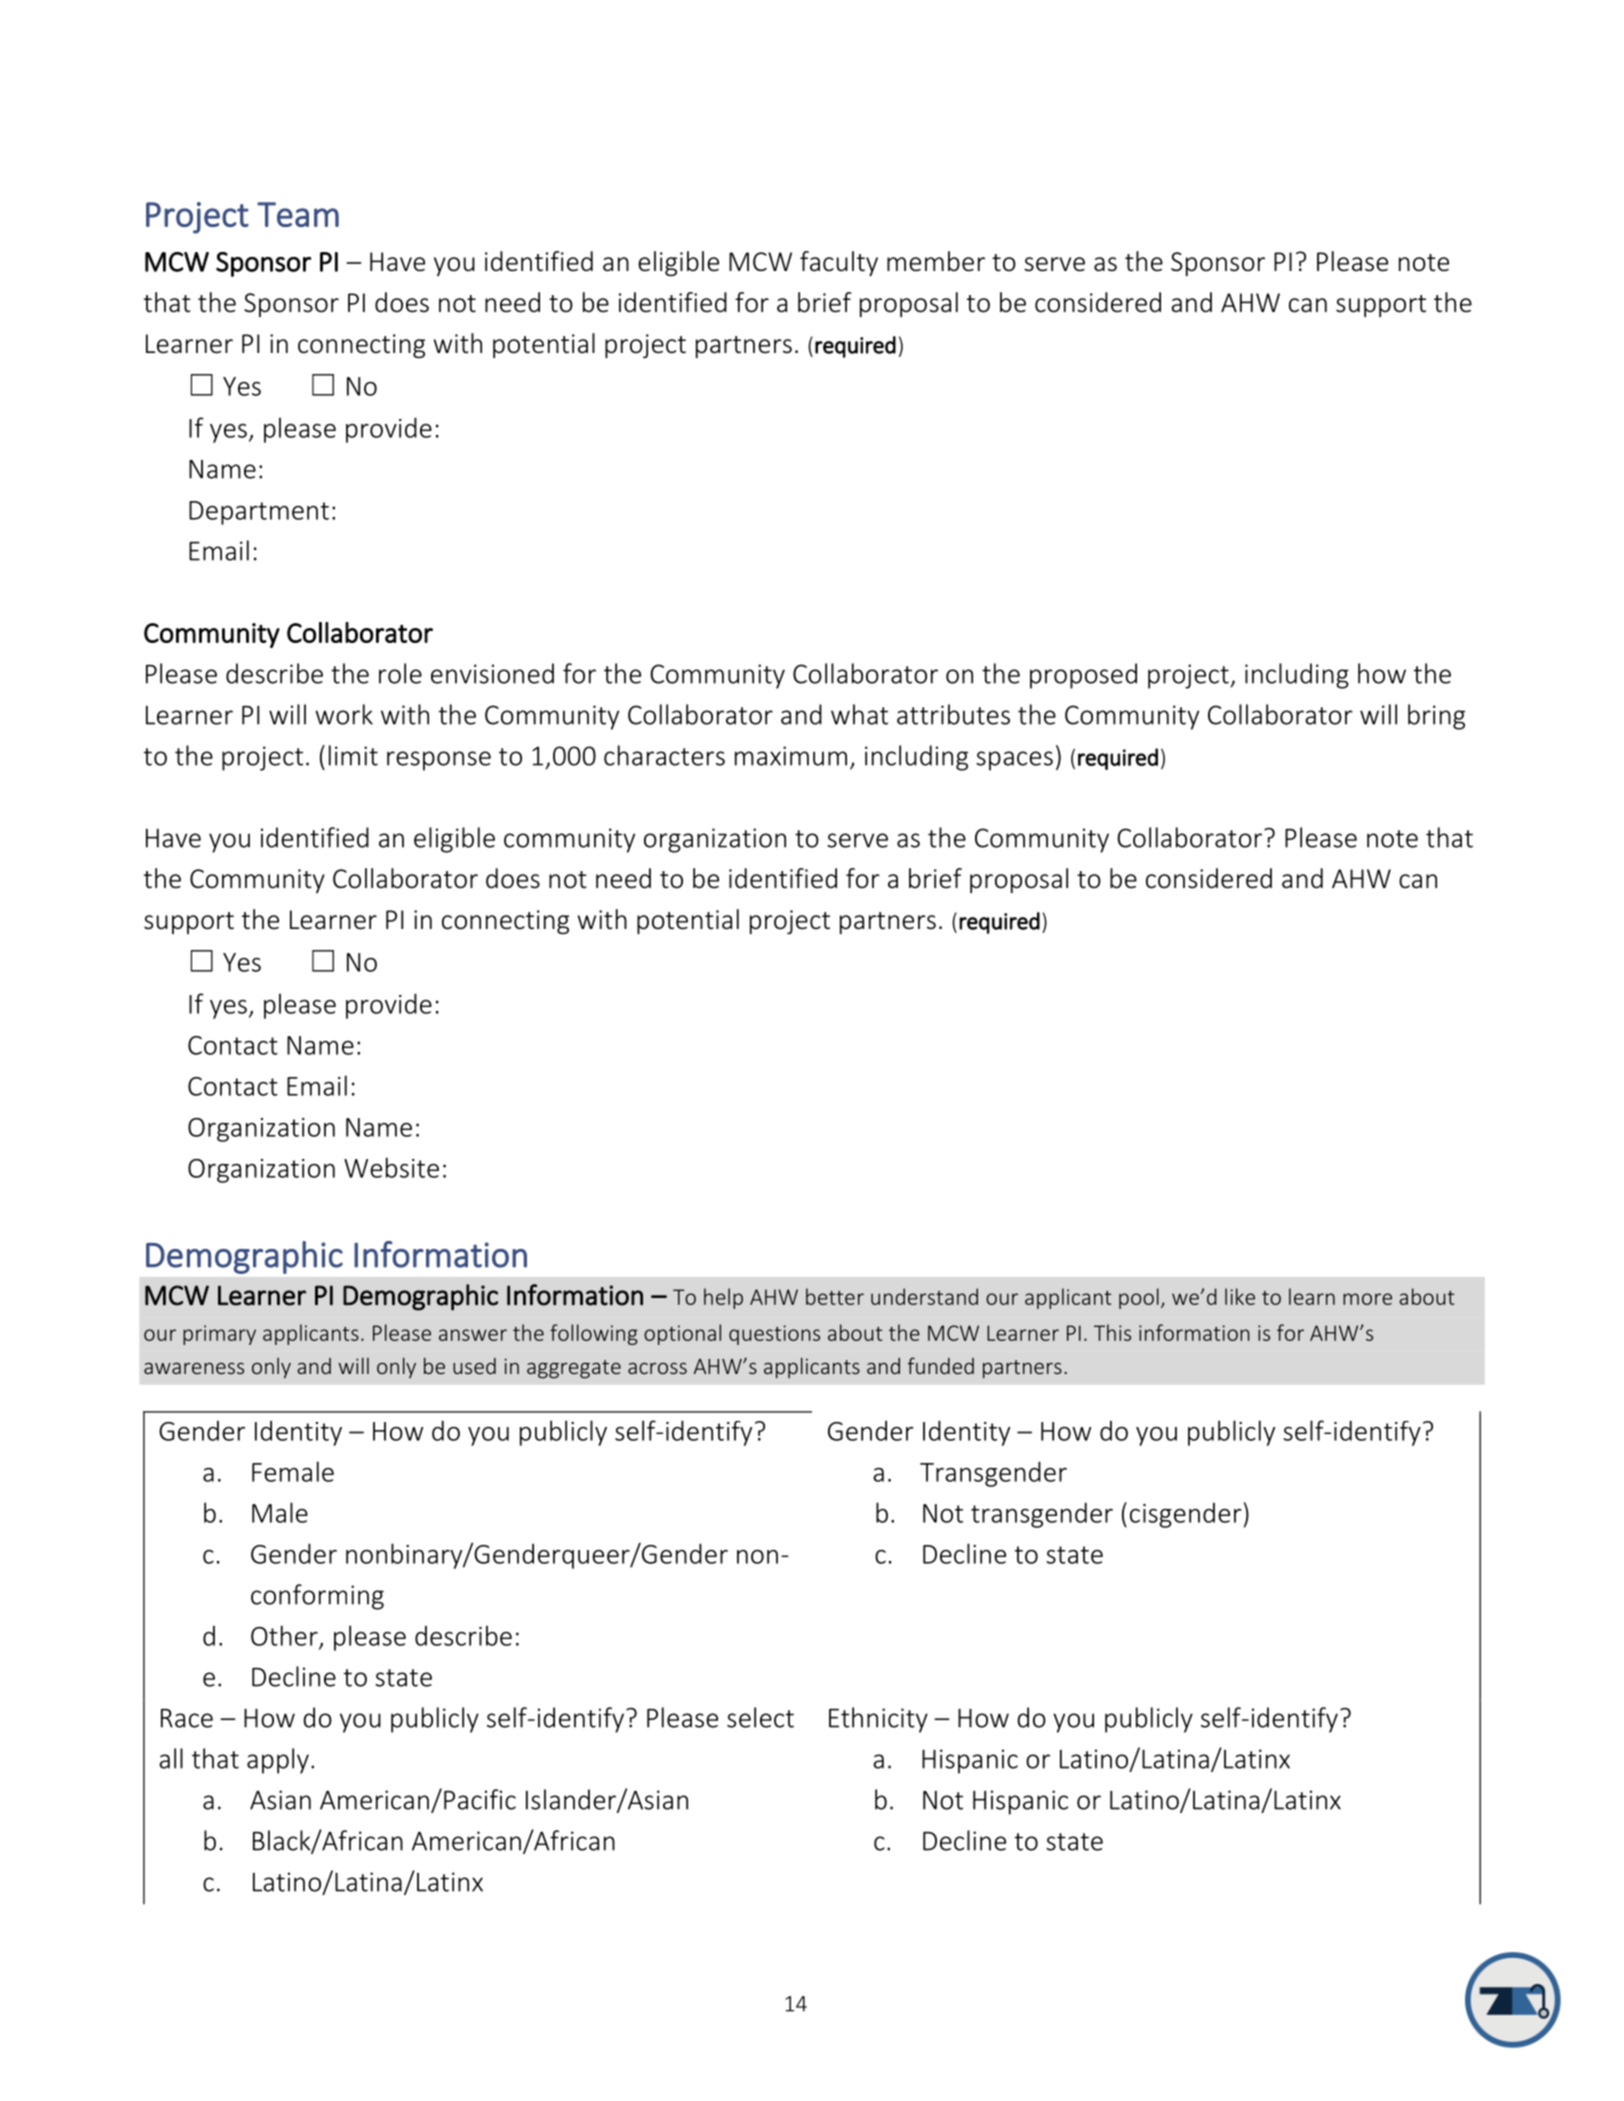 This document has width=1624, height=2101. I want to click on limit, so click(353, 755).
